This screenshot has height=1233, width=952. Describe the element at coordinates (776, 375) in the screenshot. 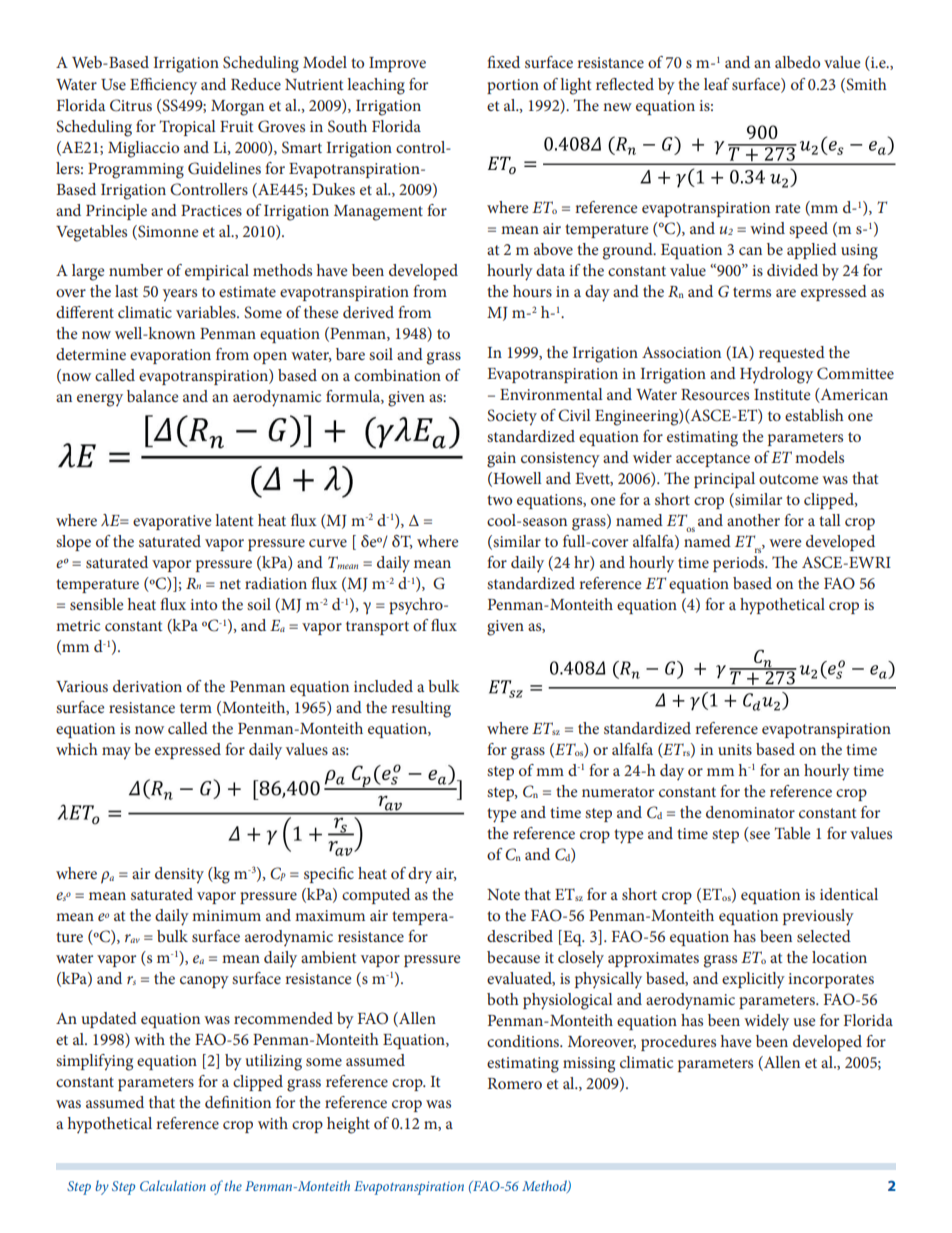

I see `Hydrology` at that location.
